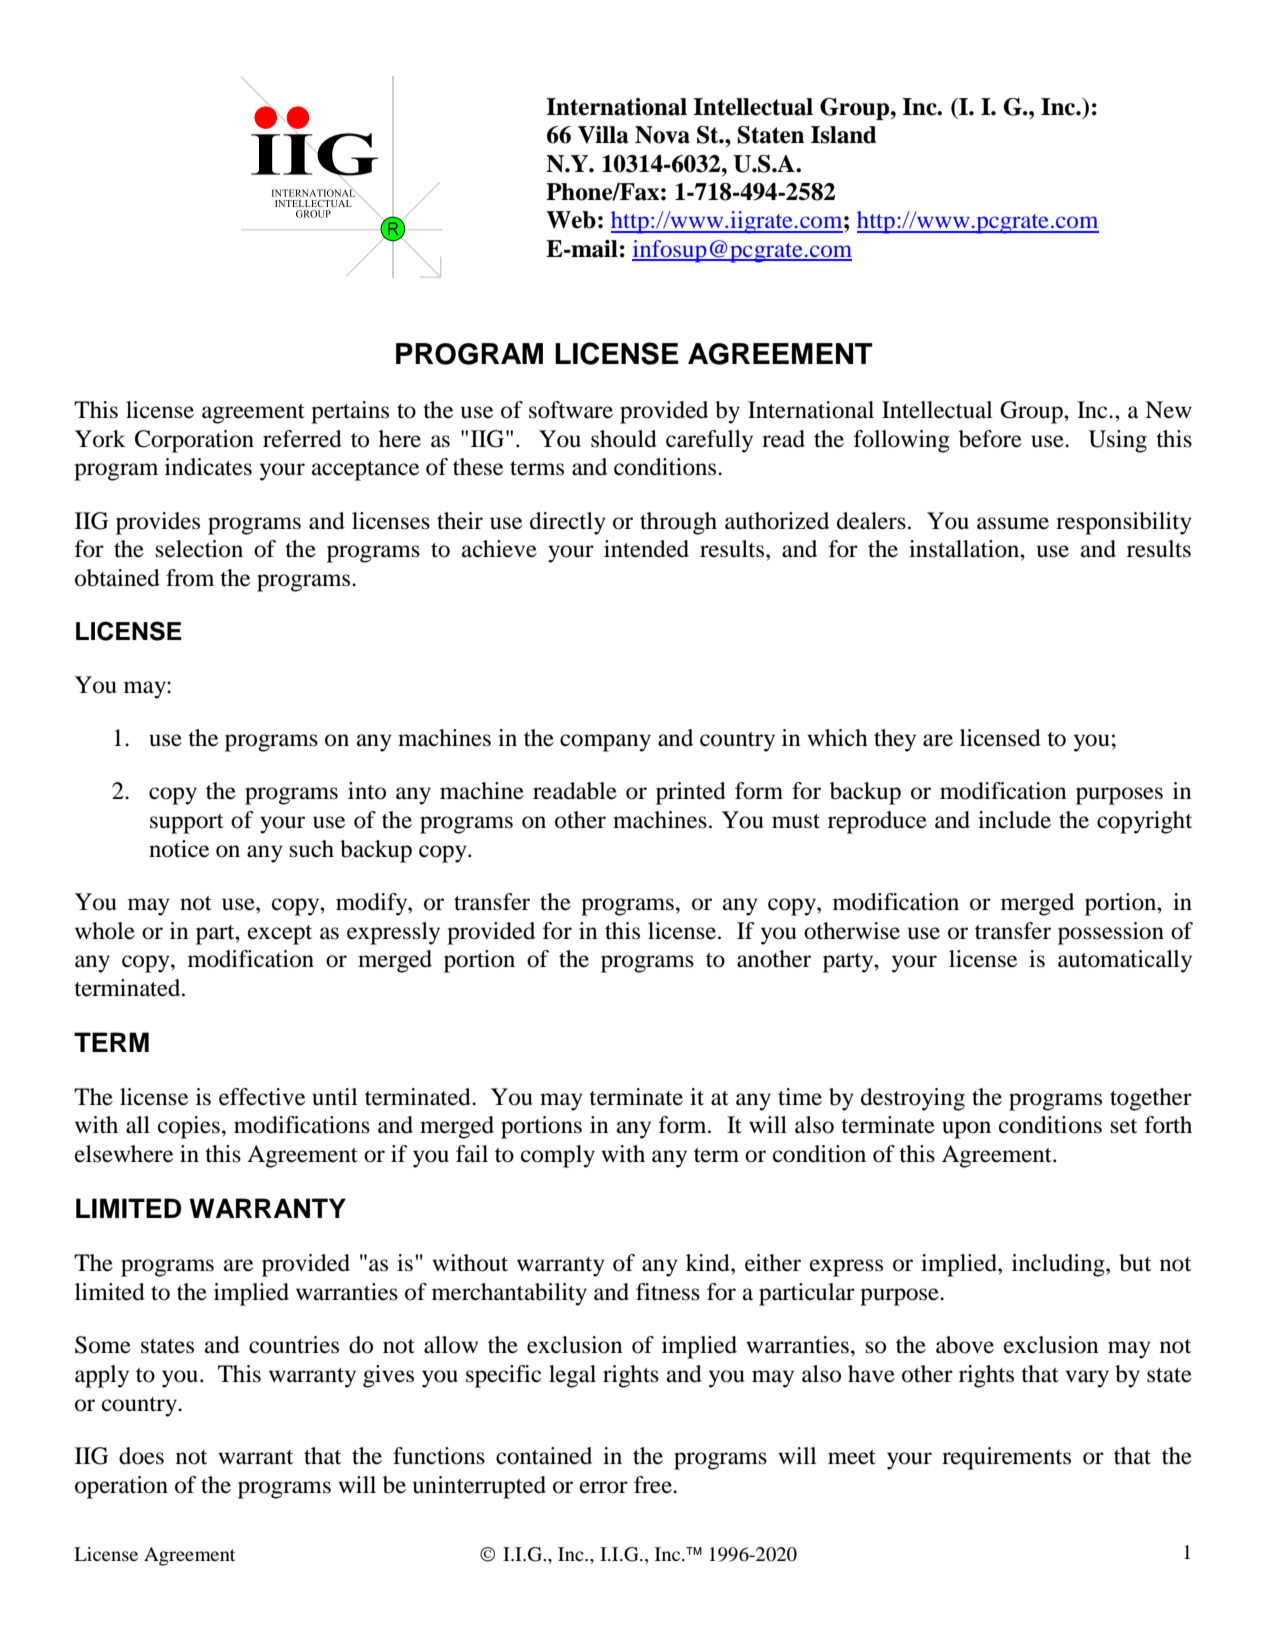  Describe the element at coordinates (141, 1456) in the screenshot. I see `does` at that location.
